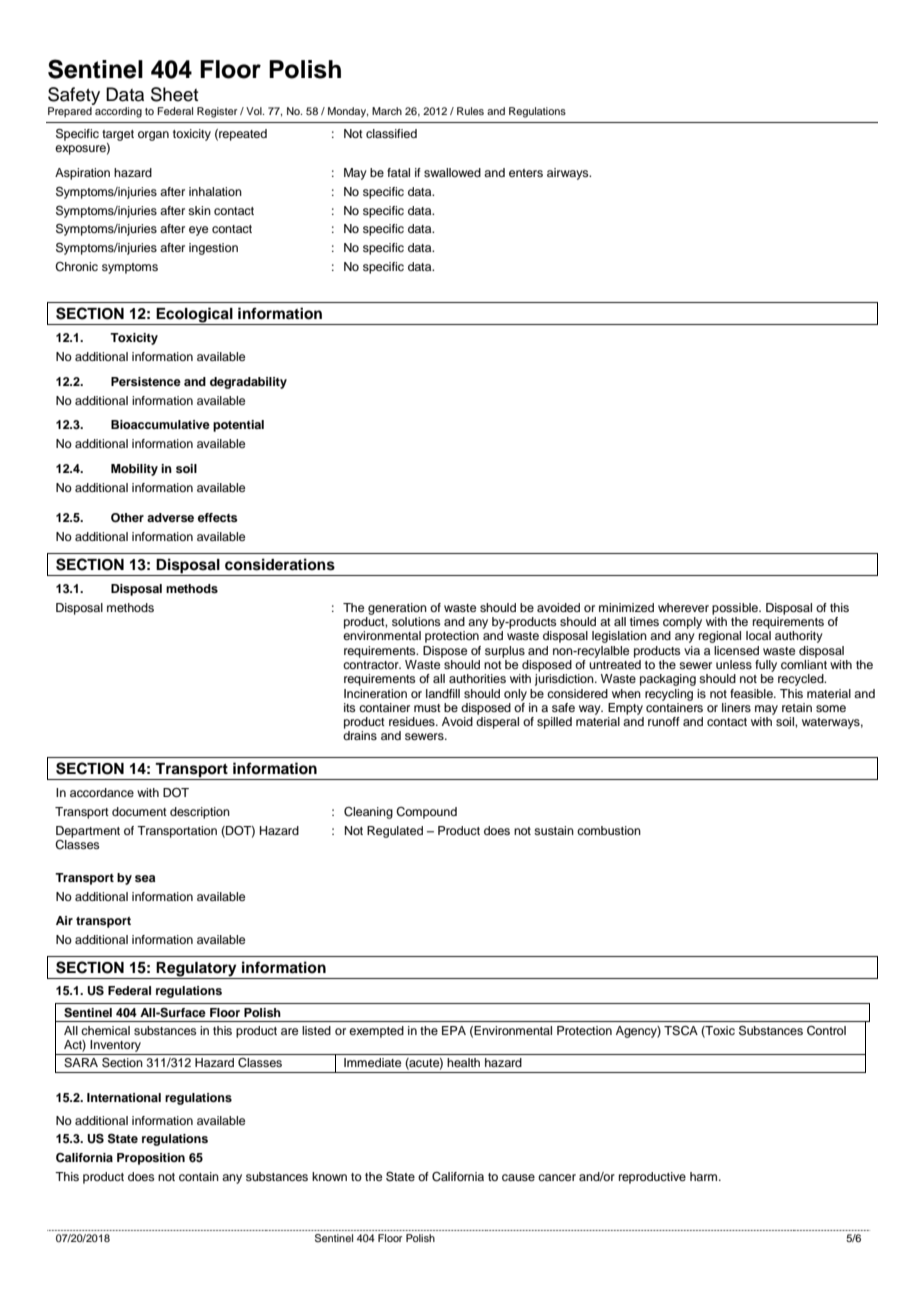  Describe the element at coordinates (153, 136) in the screenshot. I see `organ` at that location.
